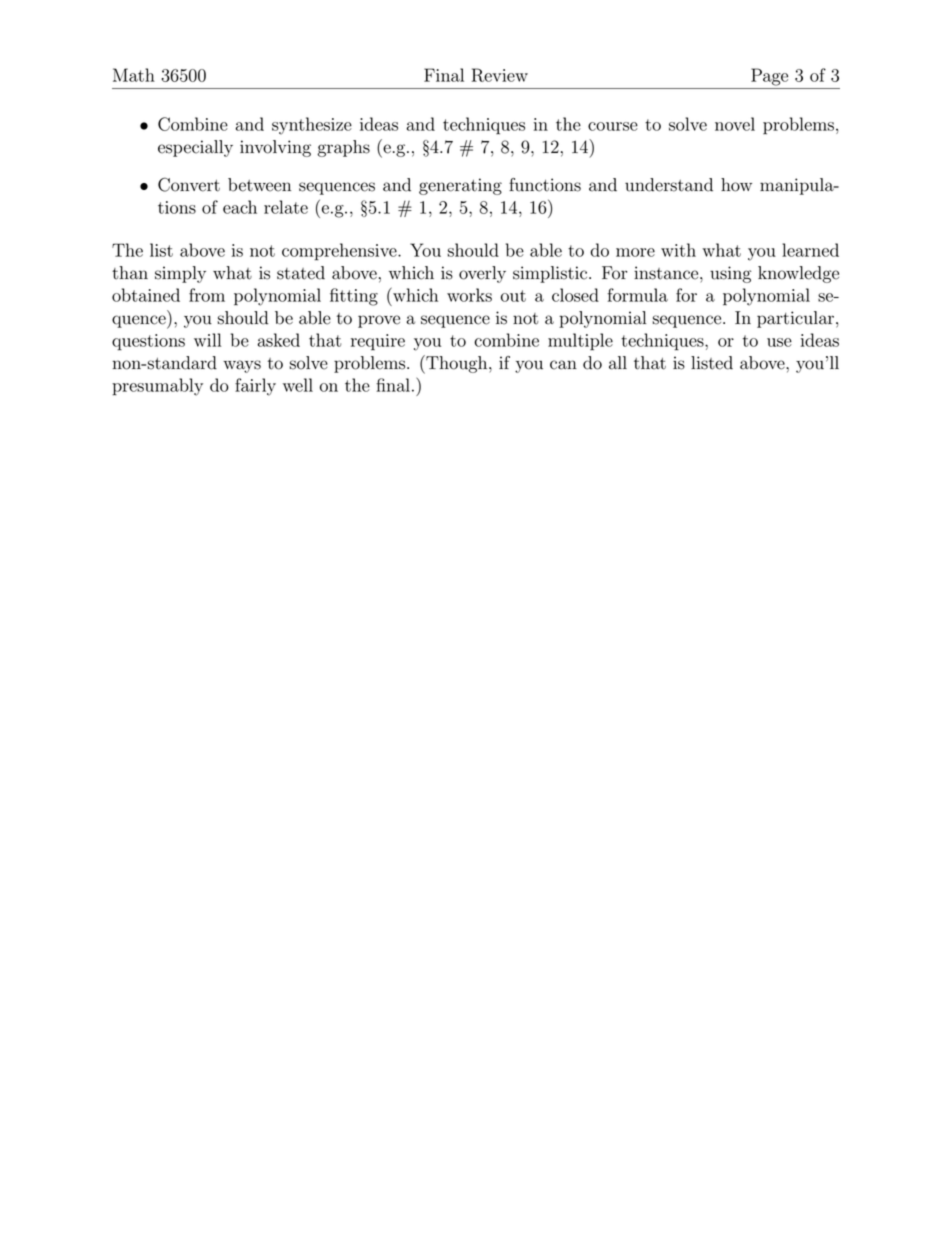 The height and width of the page is (1233, 952). I want to click on simply, so click(180, 274).
